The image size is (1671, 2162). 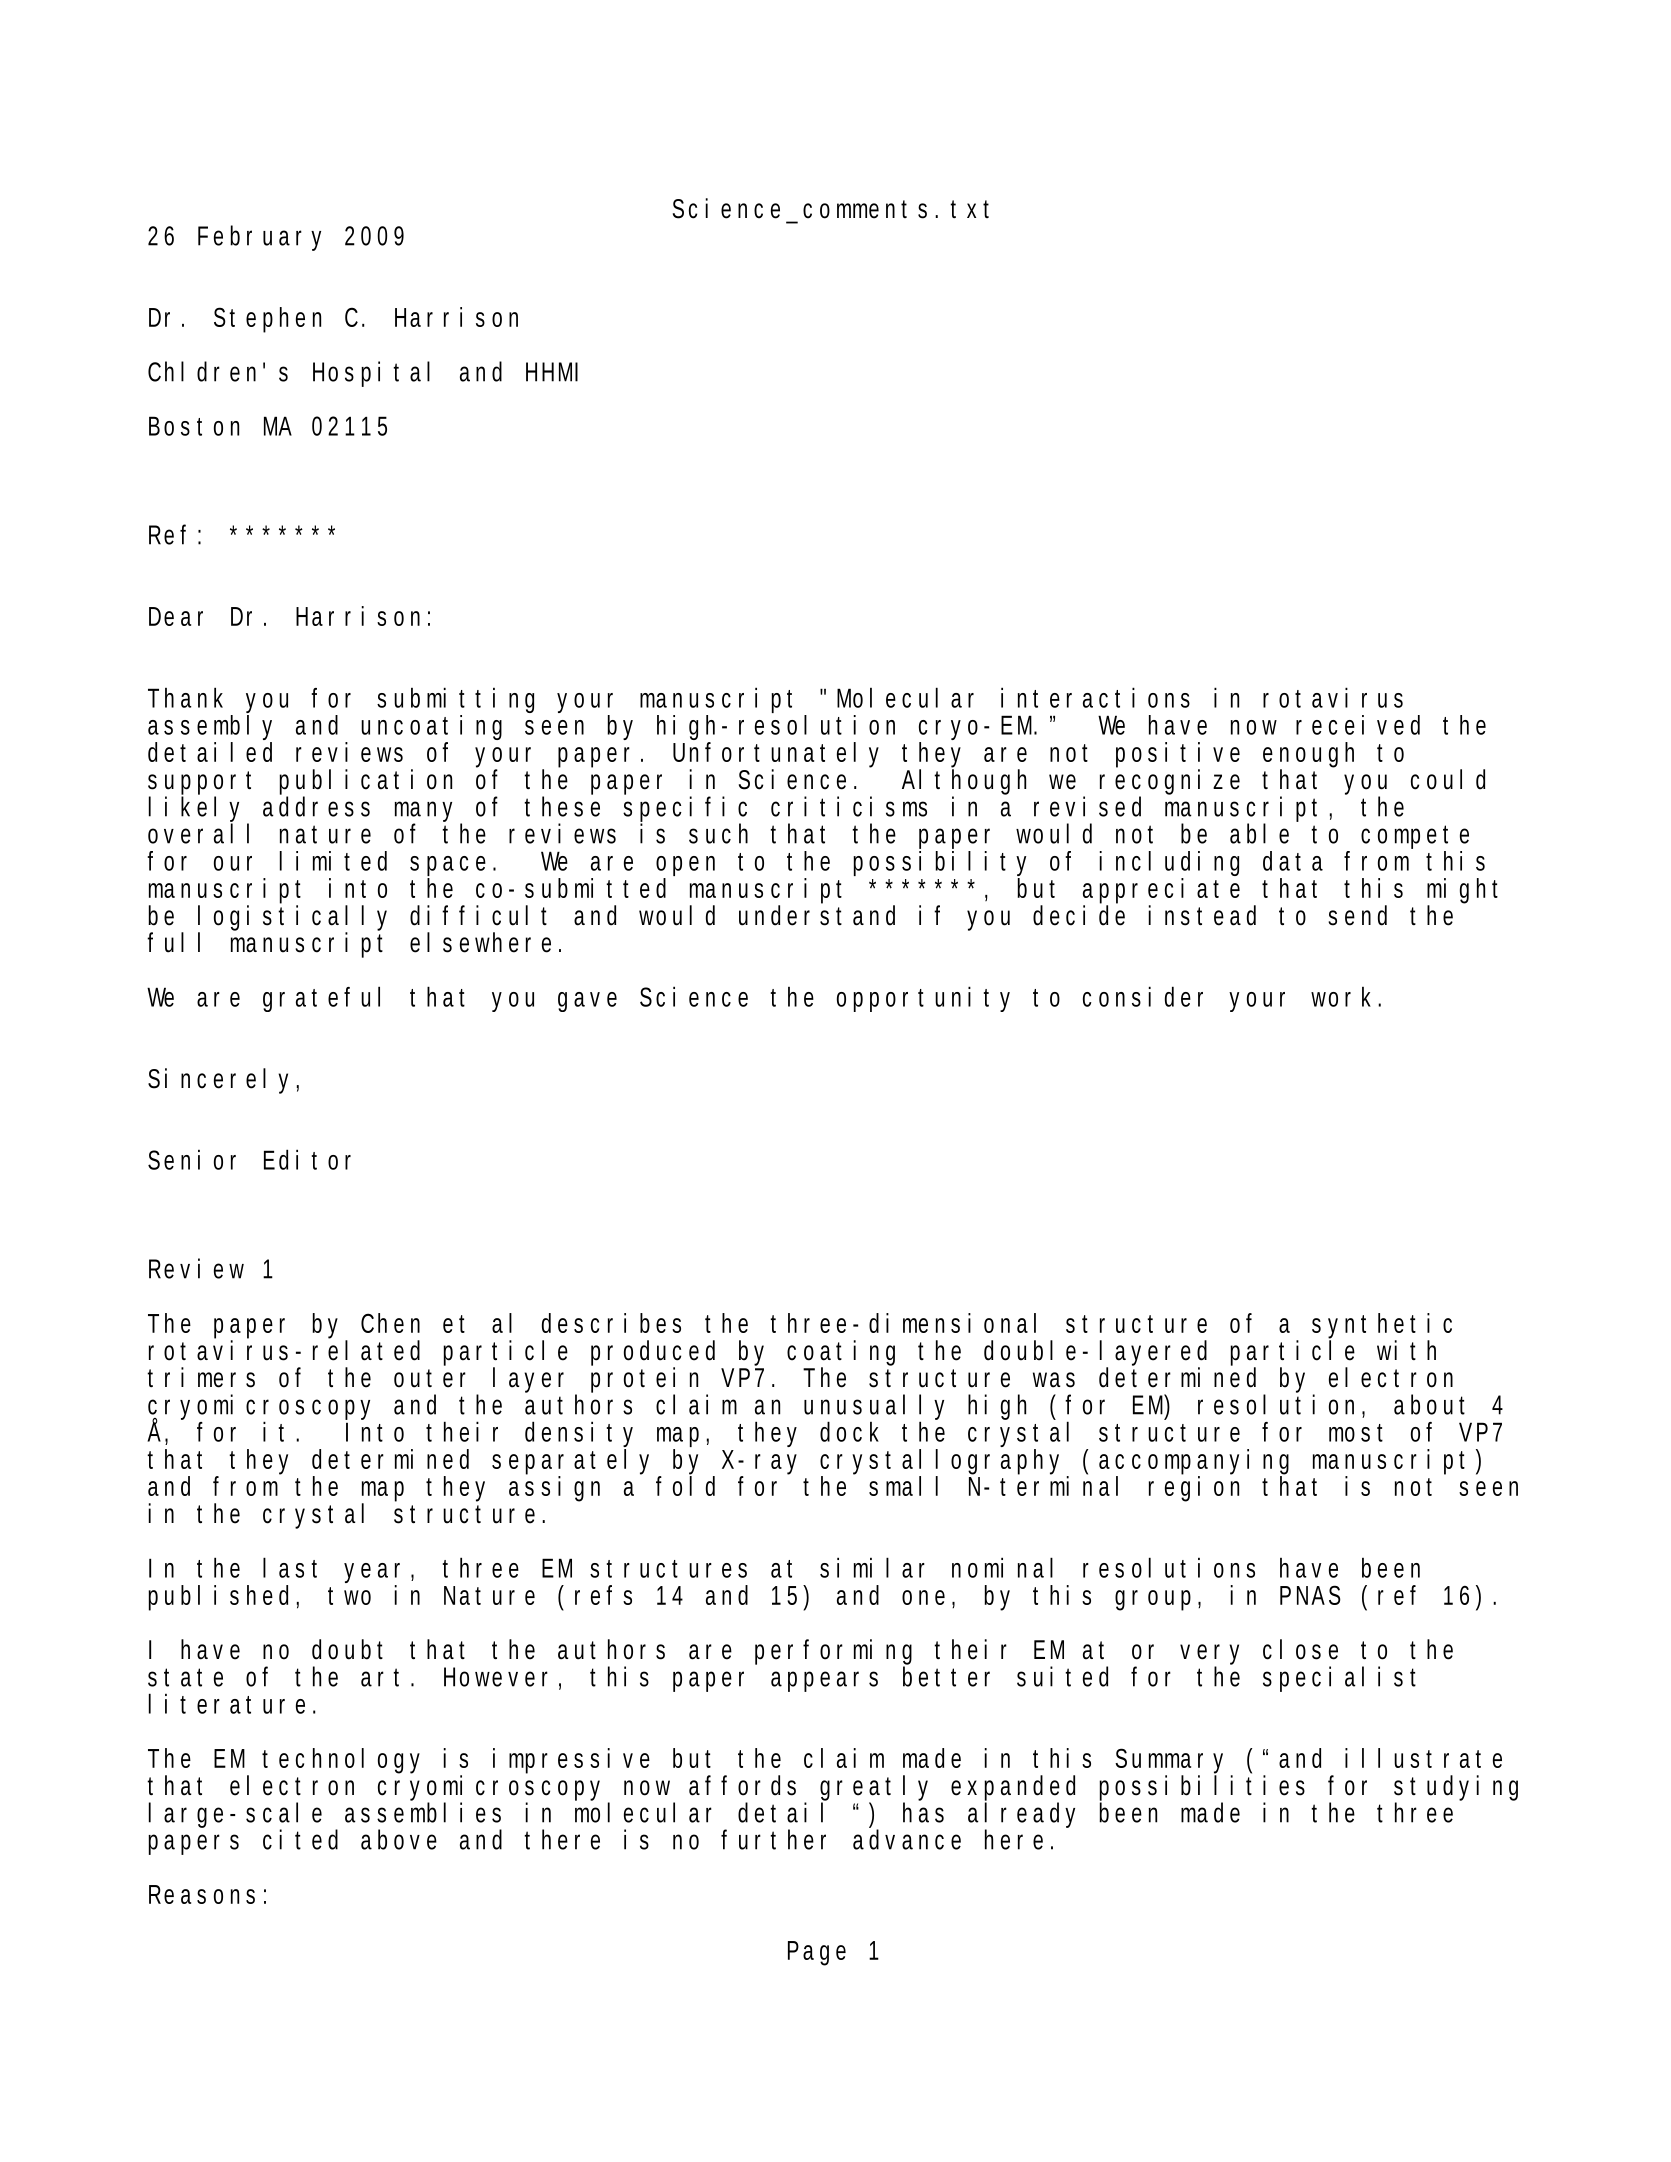 I want to click on received, so click(x=1358, y=725).
